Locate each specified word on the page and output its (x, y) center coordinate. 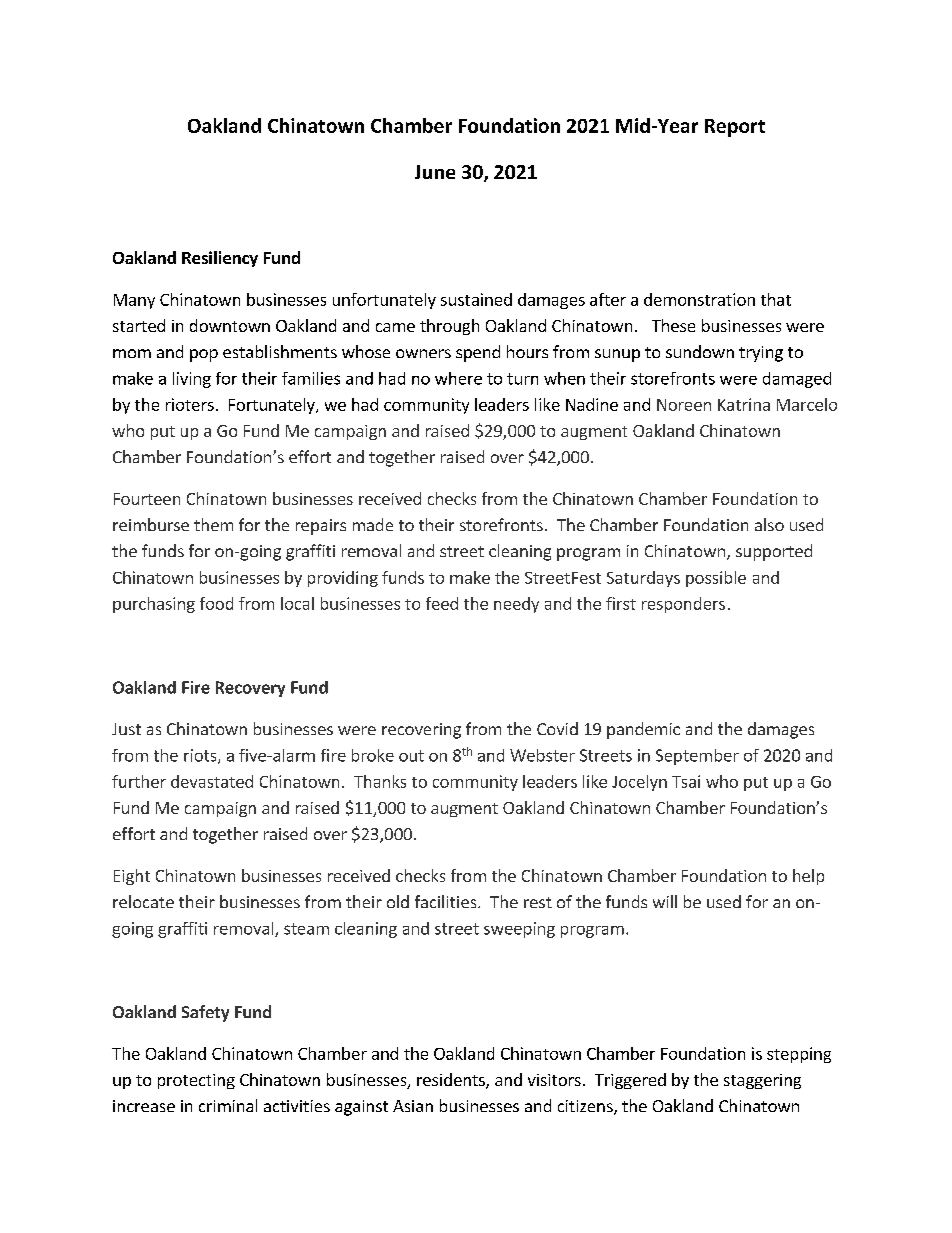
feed (442, 603)
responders (683, 605)
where (458, 378)
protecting (196, 1081)
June (435, 172)
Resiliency (220, 259)
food (216, 603)
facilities (447, 901)
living (192, 380)
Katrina (744, 404)
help (808, 877)
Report (735, 128)
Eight (132, 877)
